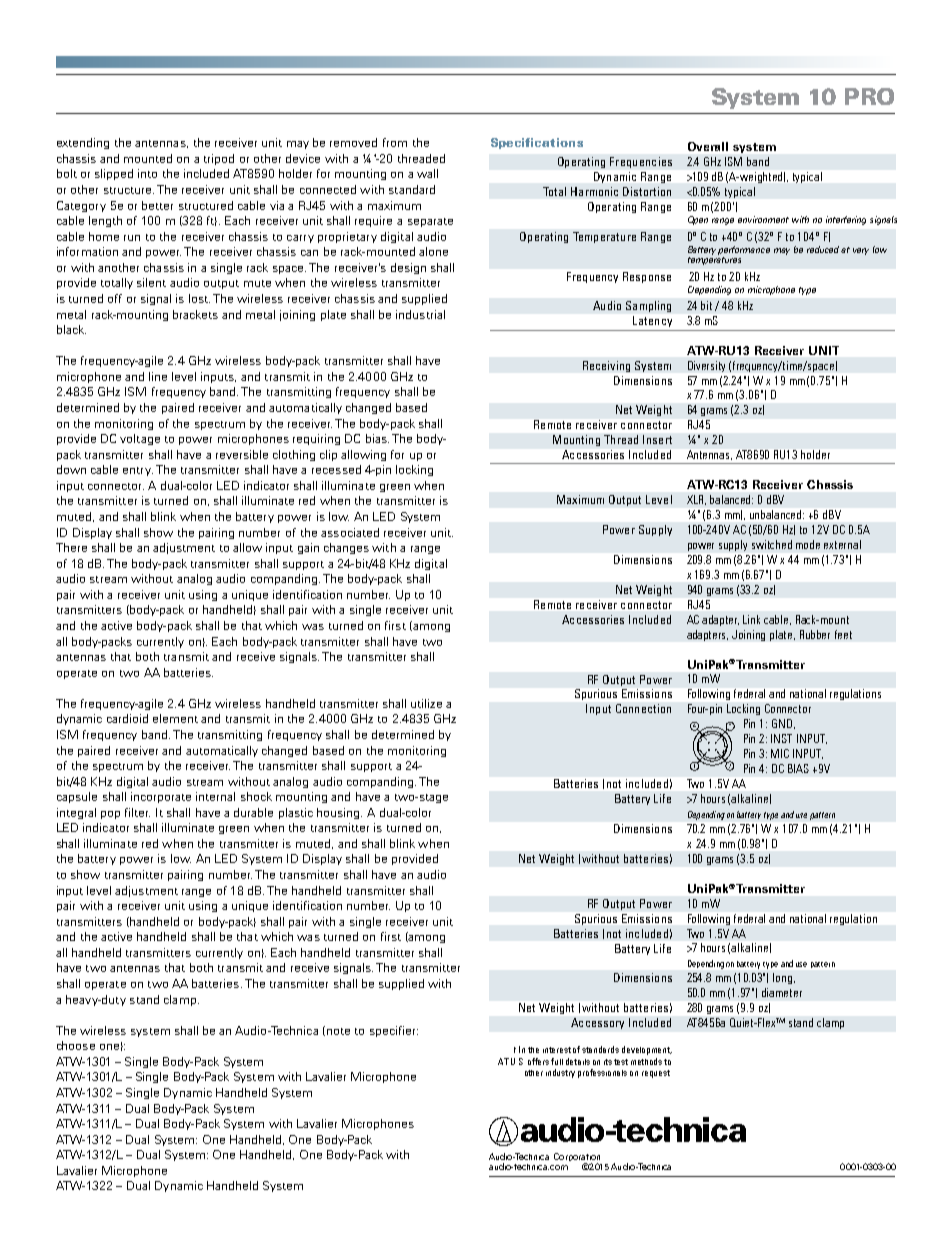 Image resolution: width=952 pixels, height=1233 pixels. Describe the element at coordinates (147, 173) in the screenshot. I see `into` at that location.
